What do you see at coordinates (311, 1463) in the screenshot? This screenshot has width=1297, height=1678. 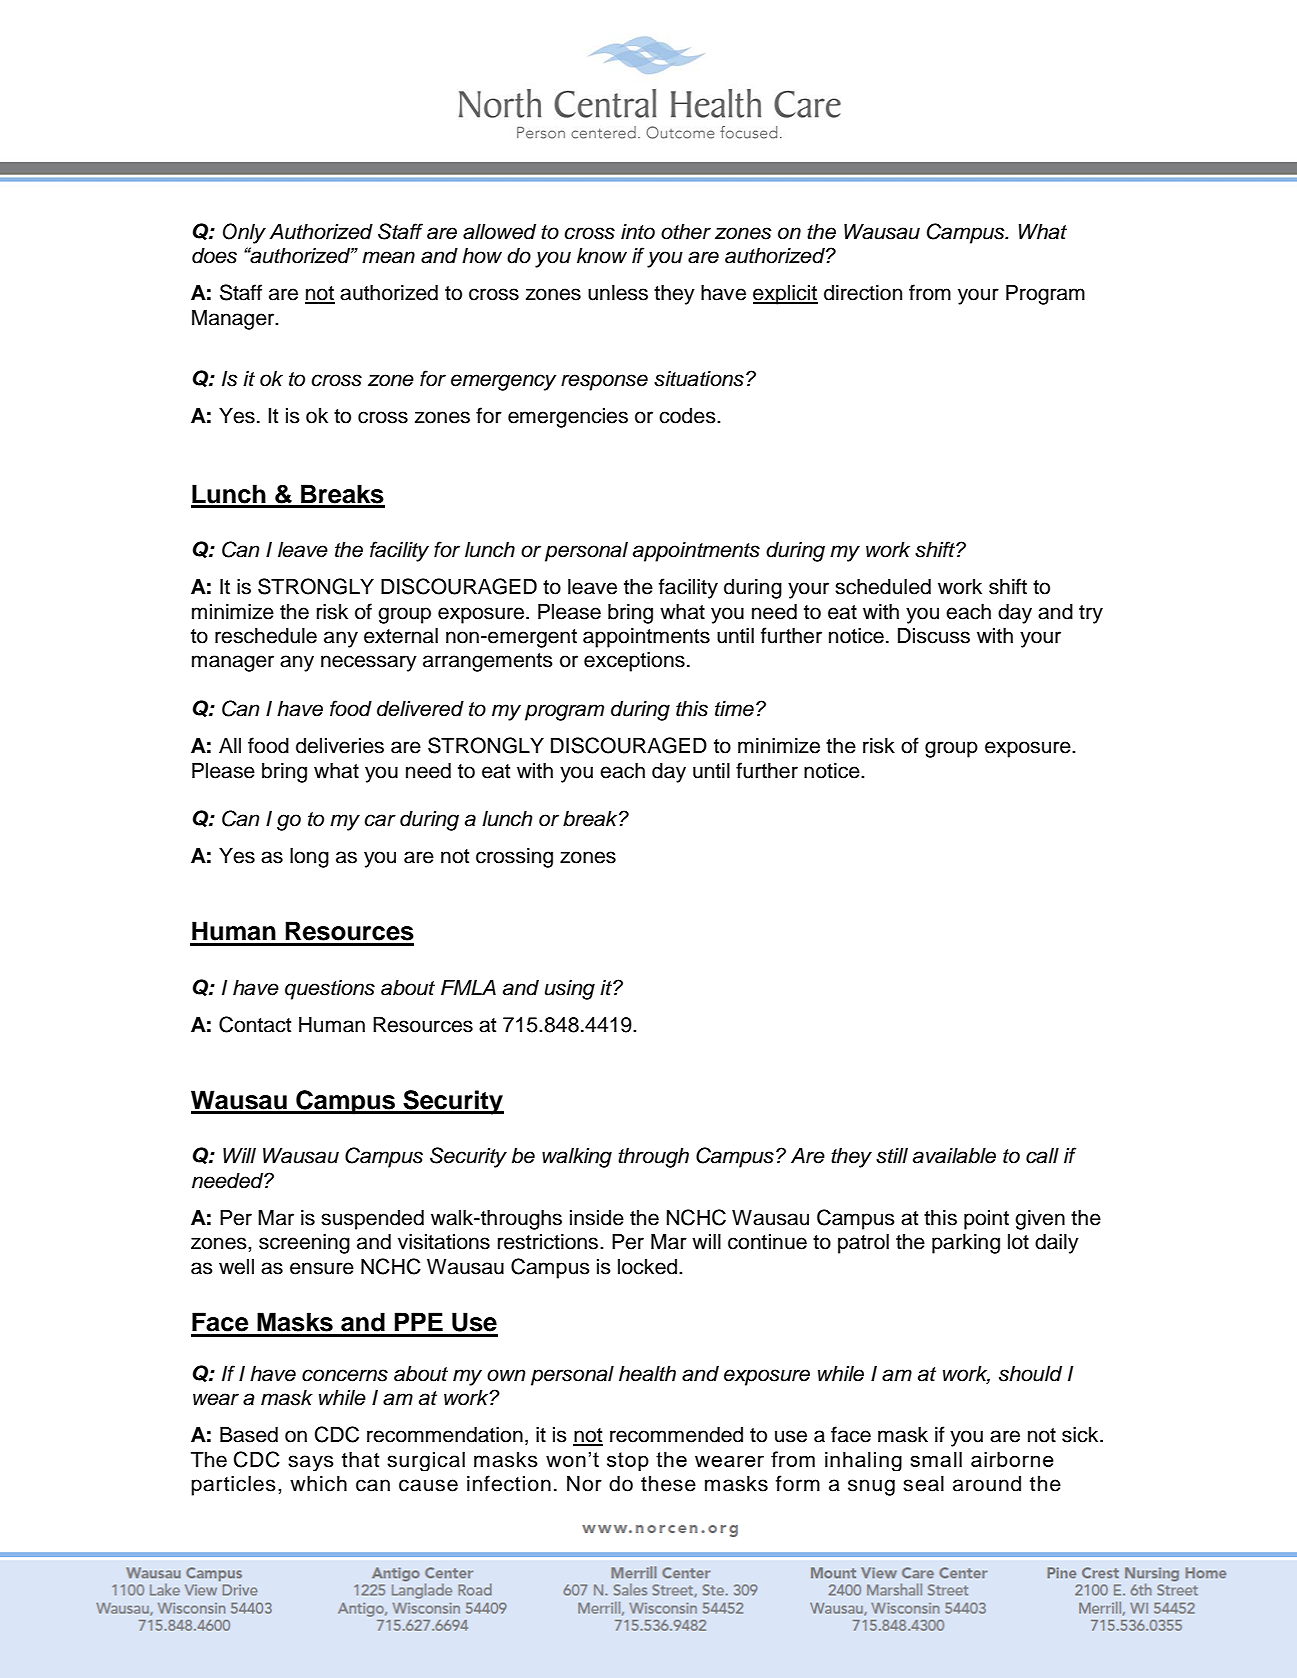 I see `says` at bounding box center [311, 1463].
